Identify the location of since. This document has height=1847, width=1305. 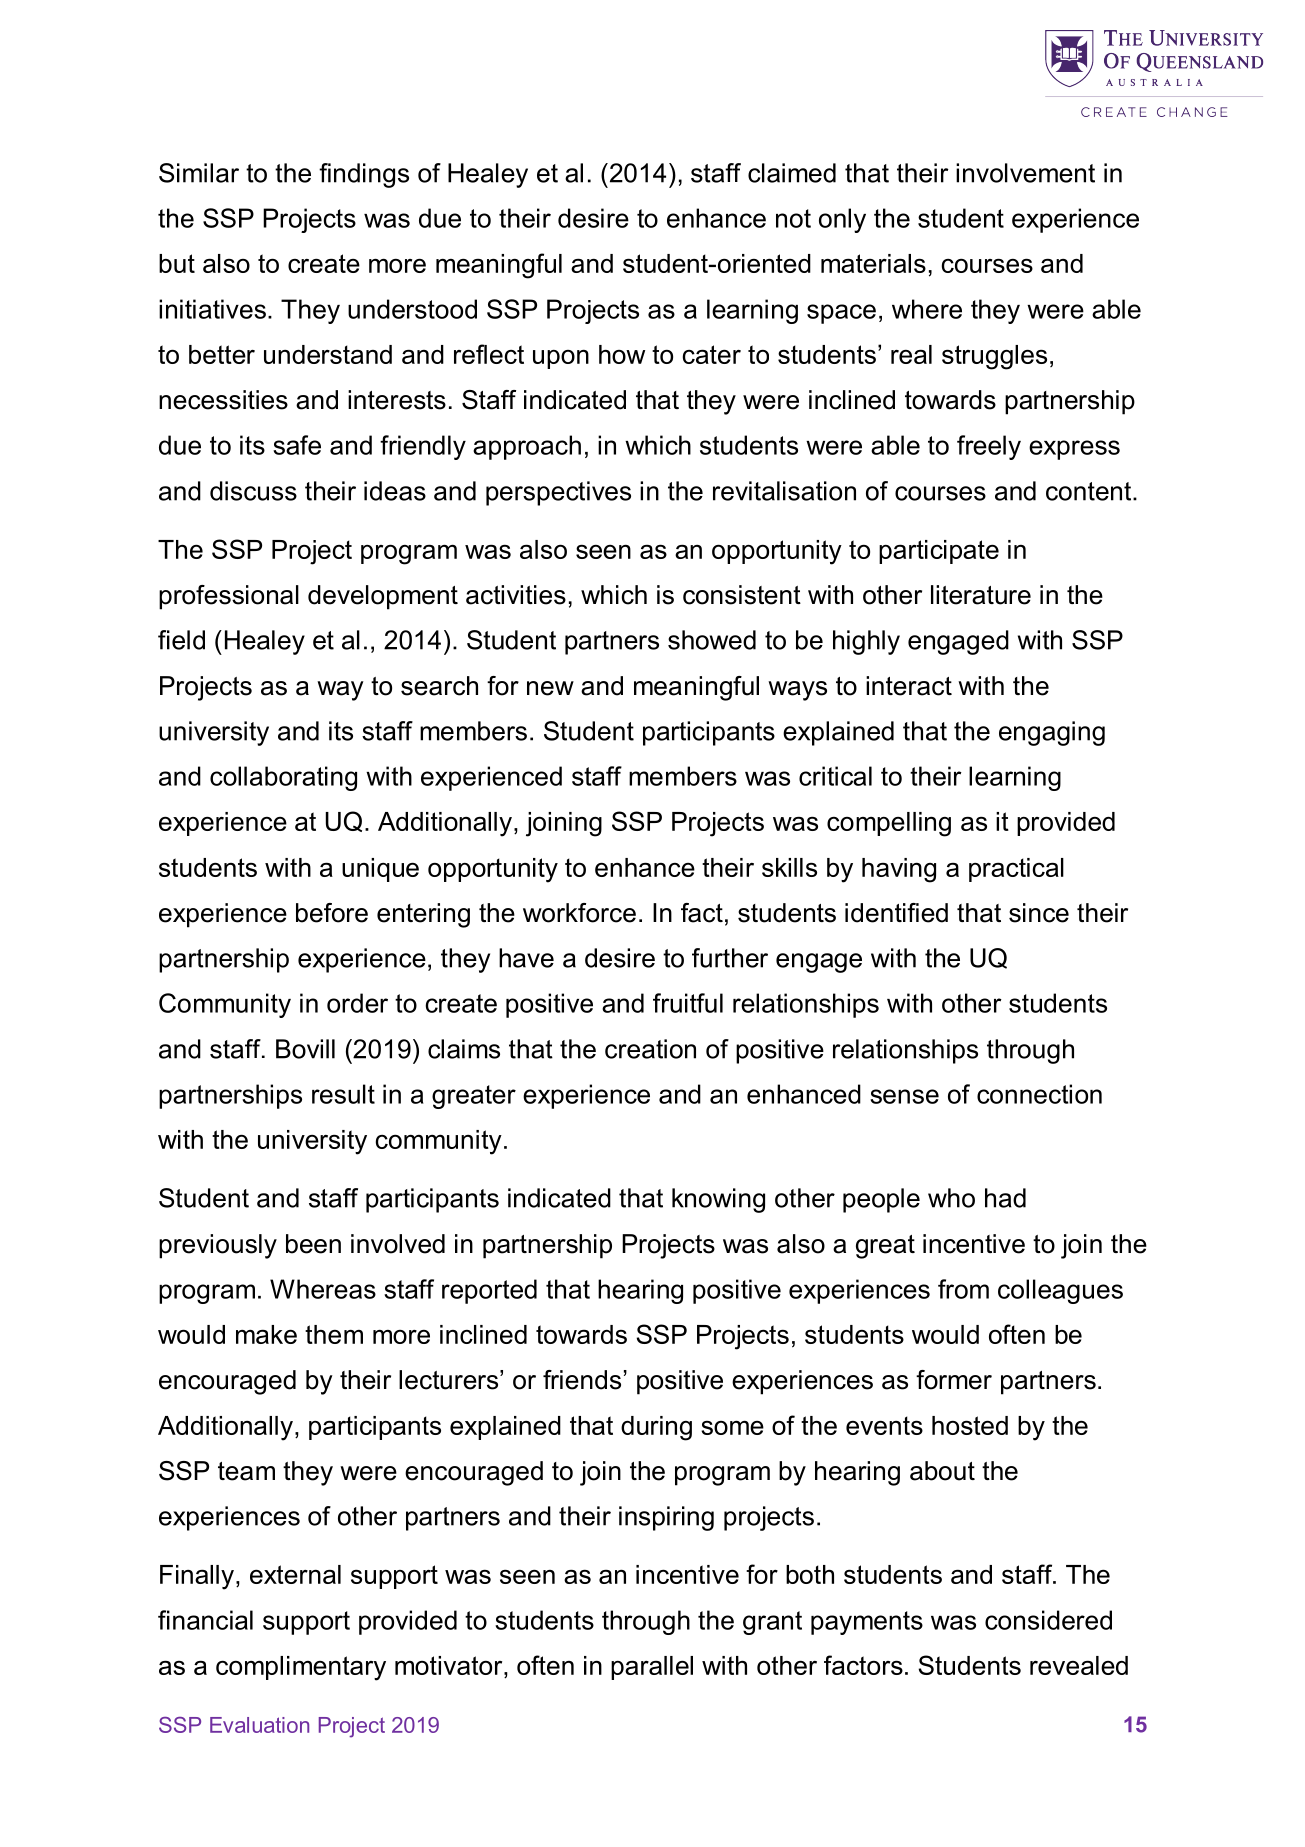
(1039, 913).
